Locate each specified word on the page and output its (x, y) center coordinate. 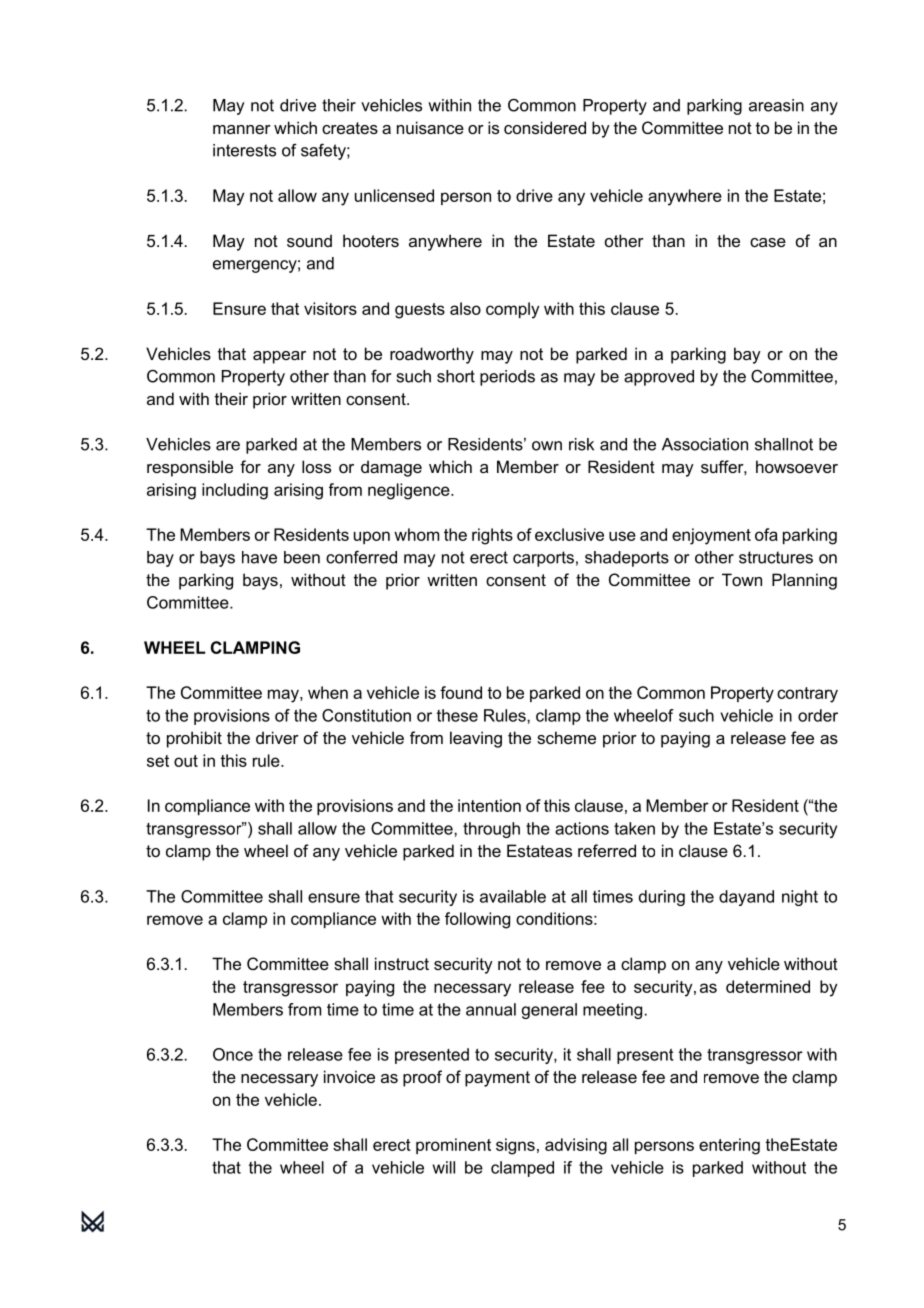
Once (233, 1054)
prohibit (194, 739)
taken (634, 828)
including (235, 491)
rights (492, 536)
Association (705, 444)
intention (489, 805)
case (768, 242)
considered (545, 127)
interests (244, 150)
